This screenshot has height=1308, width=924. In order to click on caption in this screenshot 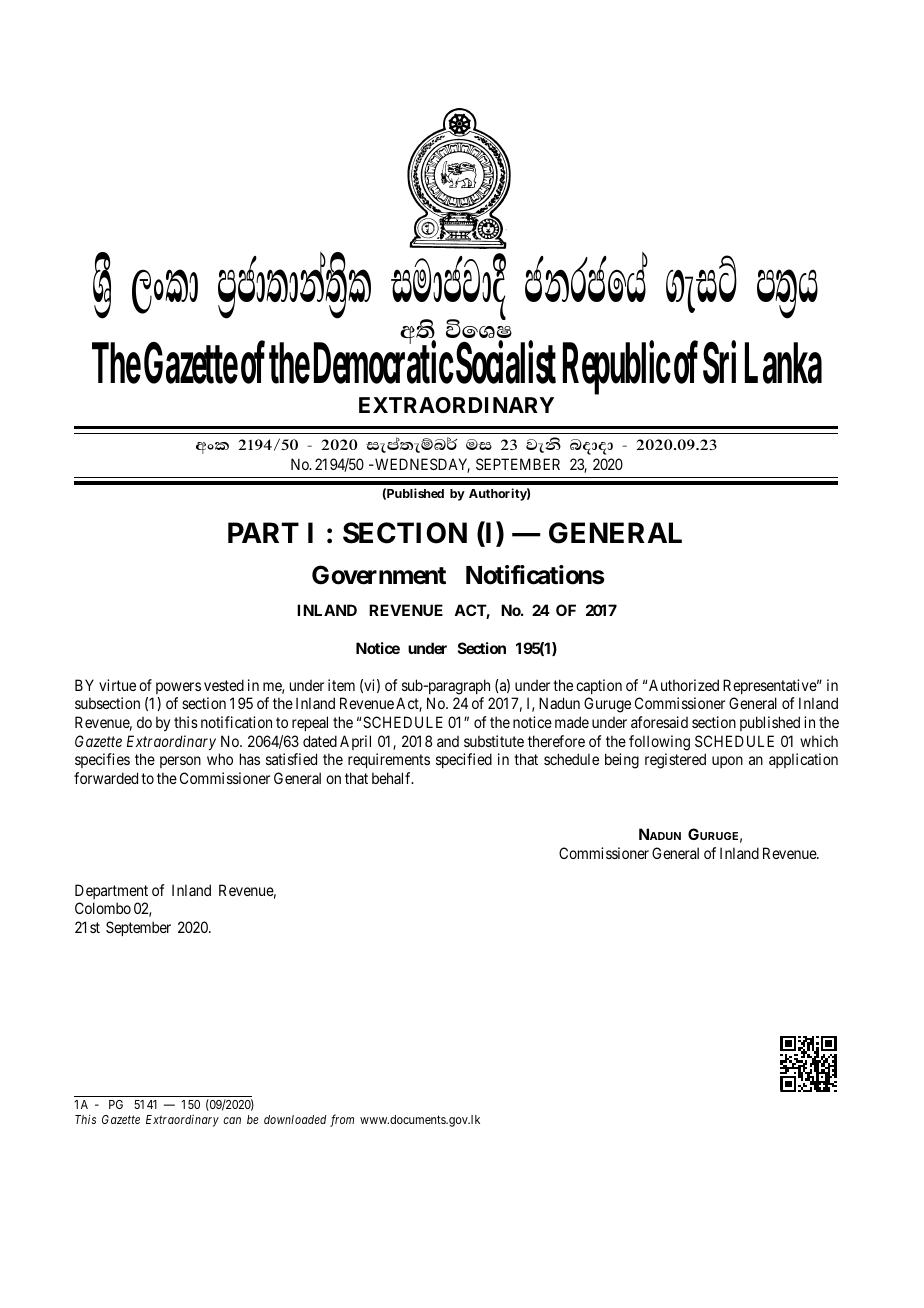, I will do `click(599, 686)`.
